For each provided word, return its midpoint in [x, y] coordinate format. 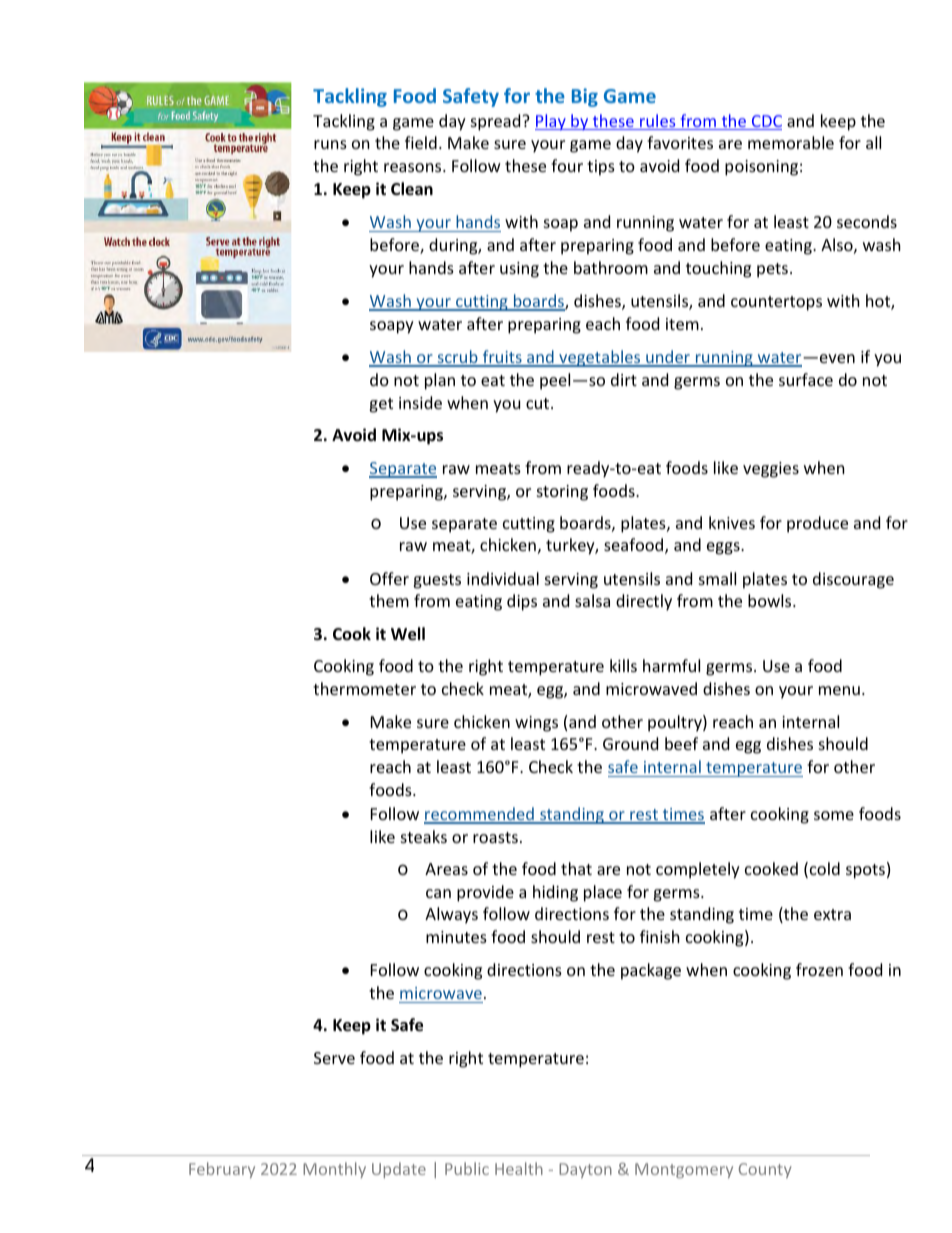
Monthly [334, 1170]
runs [330, 144]
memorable [791, 142]
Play [551, 122]
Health [519, 1168]
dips [522, 602]
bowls [771, 600]
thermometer [364, 688]
